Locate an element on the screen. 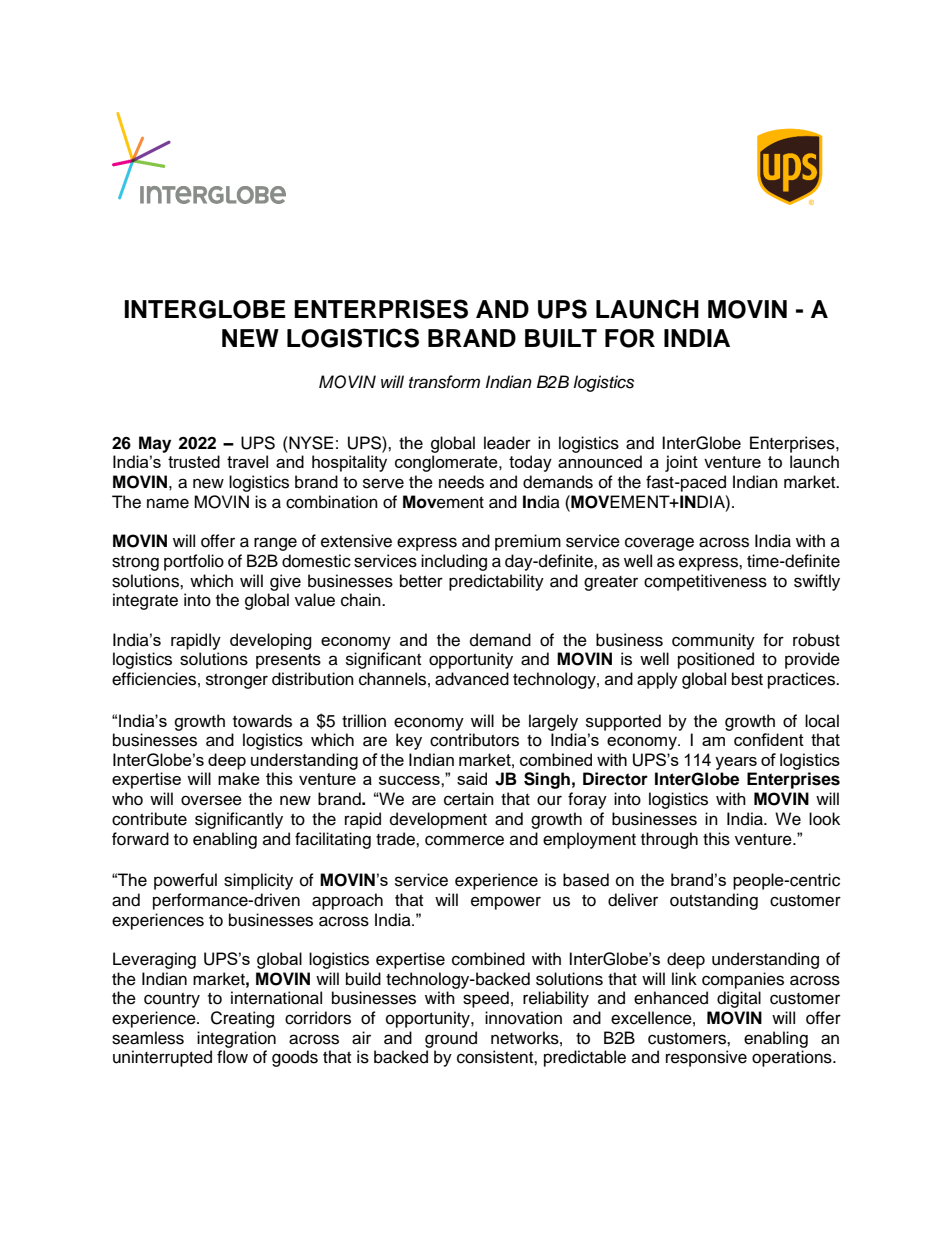 This screenshot has width=952, height=1233. best is located at coordinates (747, 679).
